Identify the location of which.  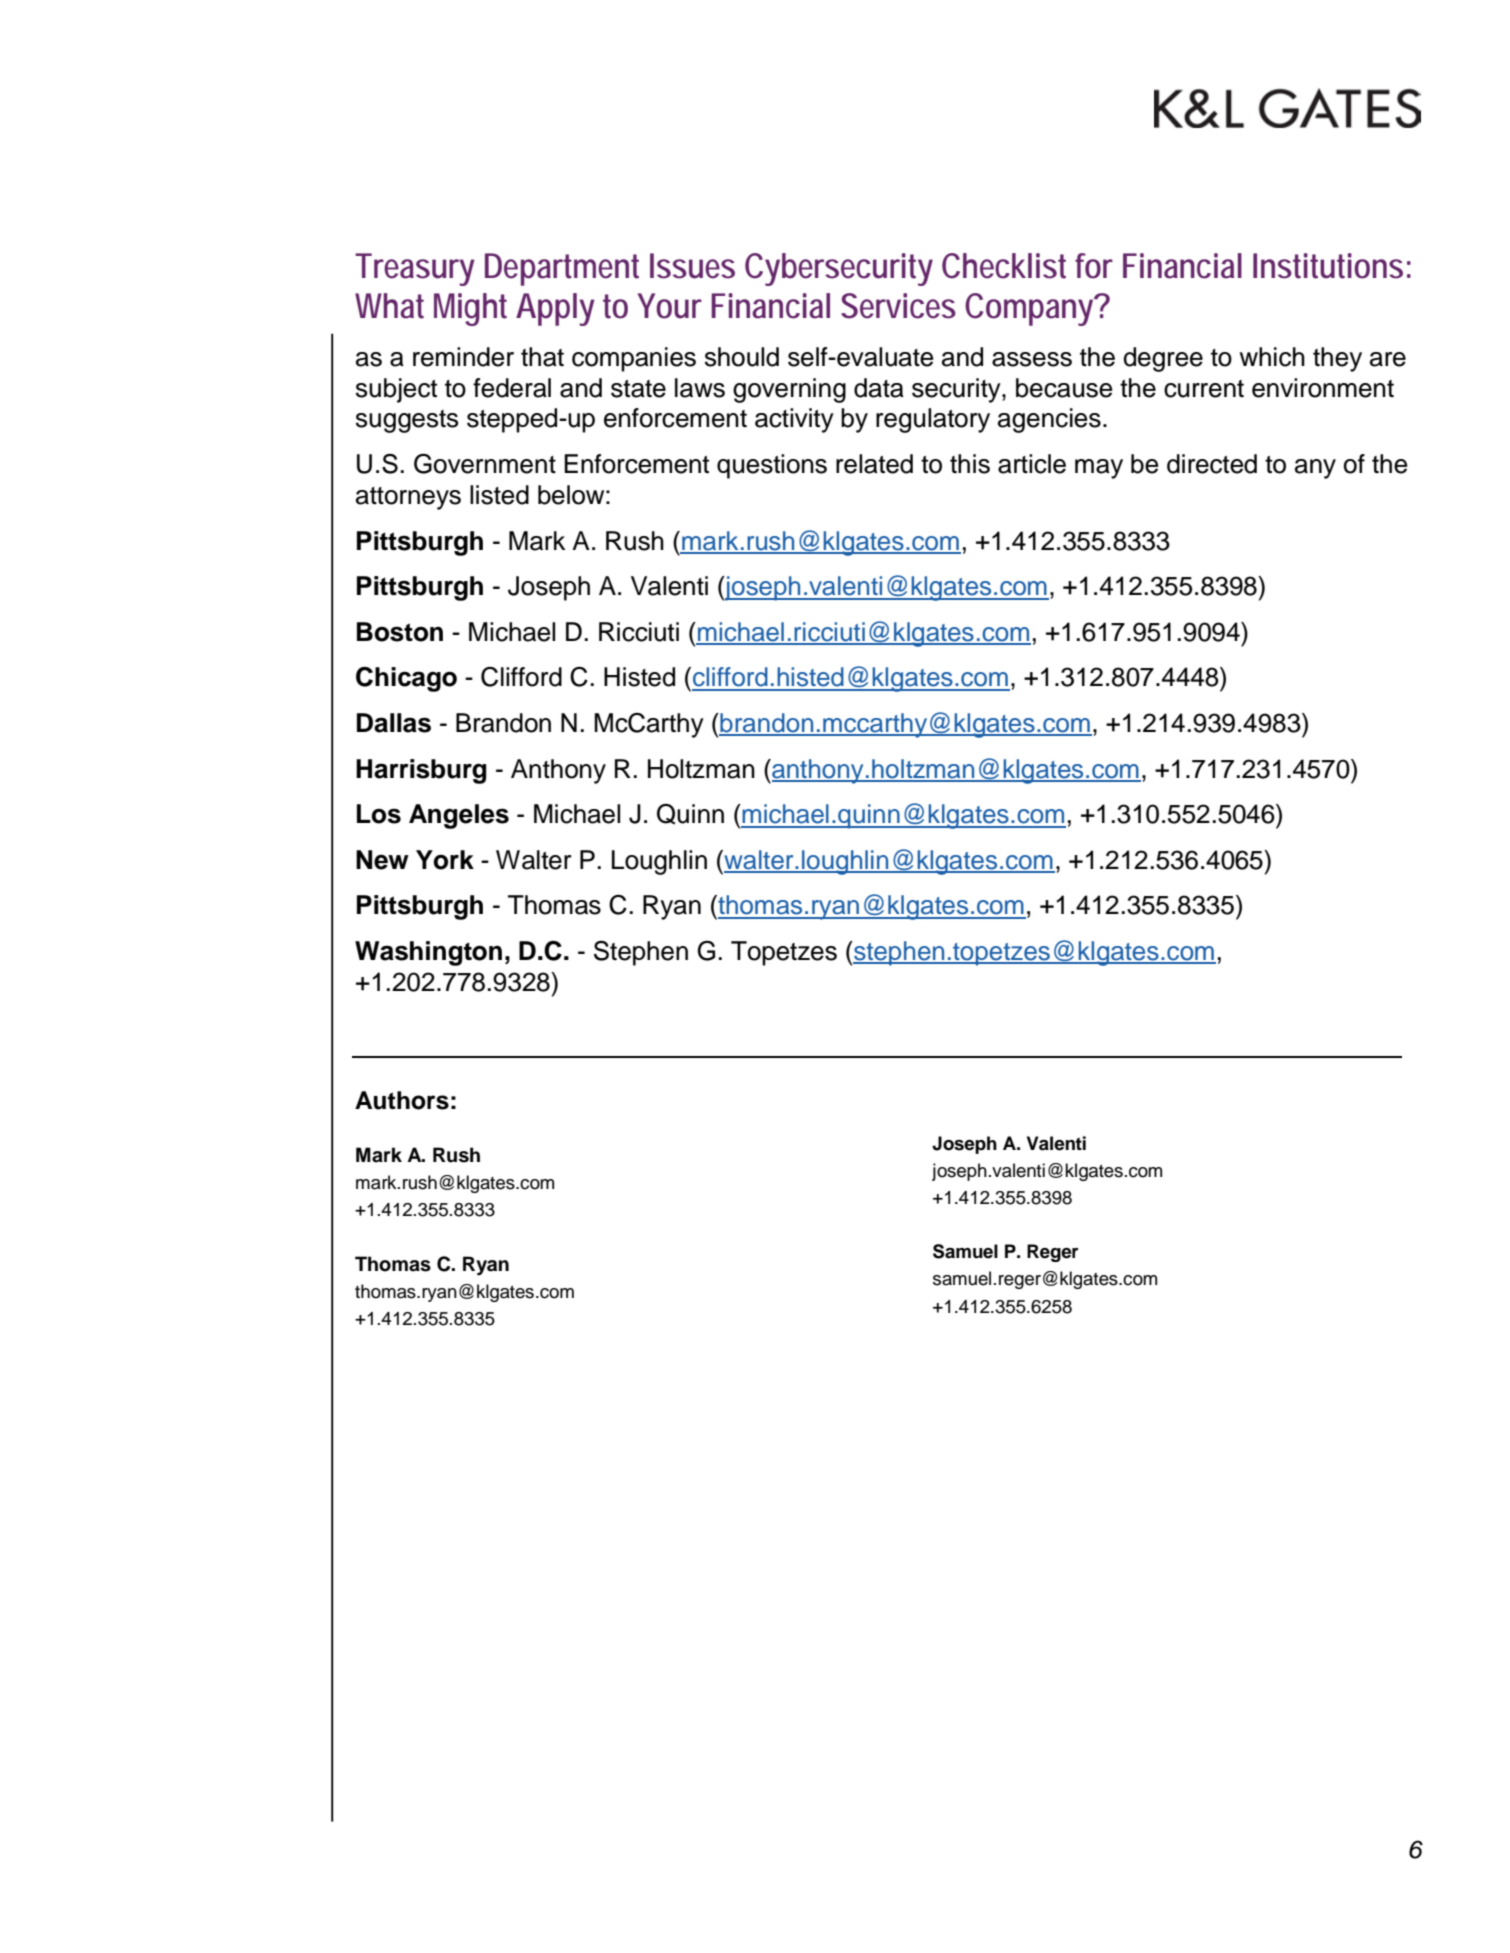
(1272, 357).
